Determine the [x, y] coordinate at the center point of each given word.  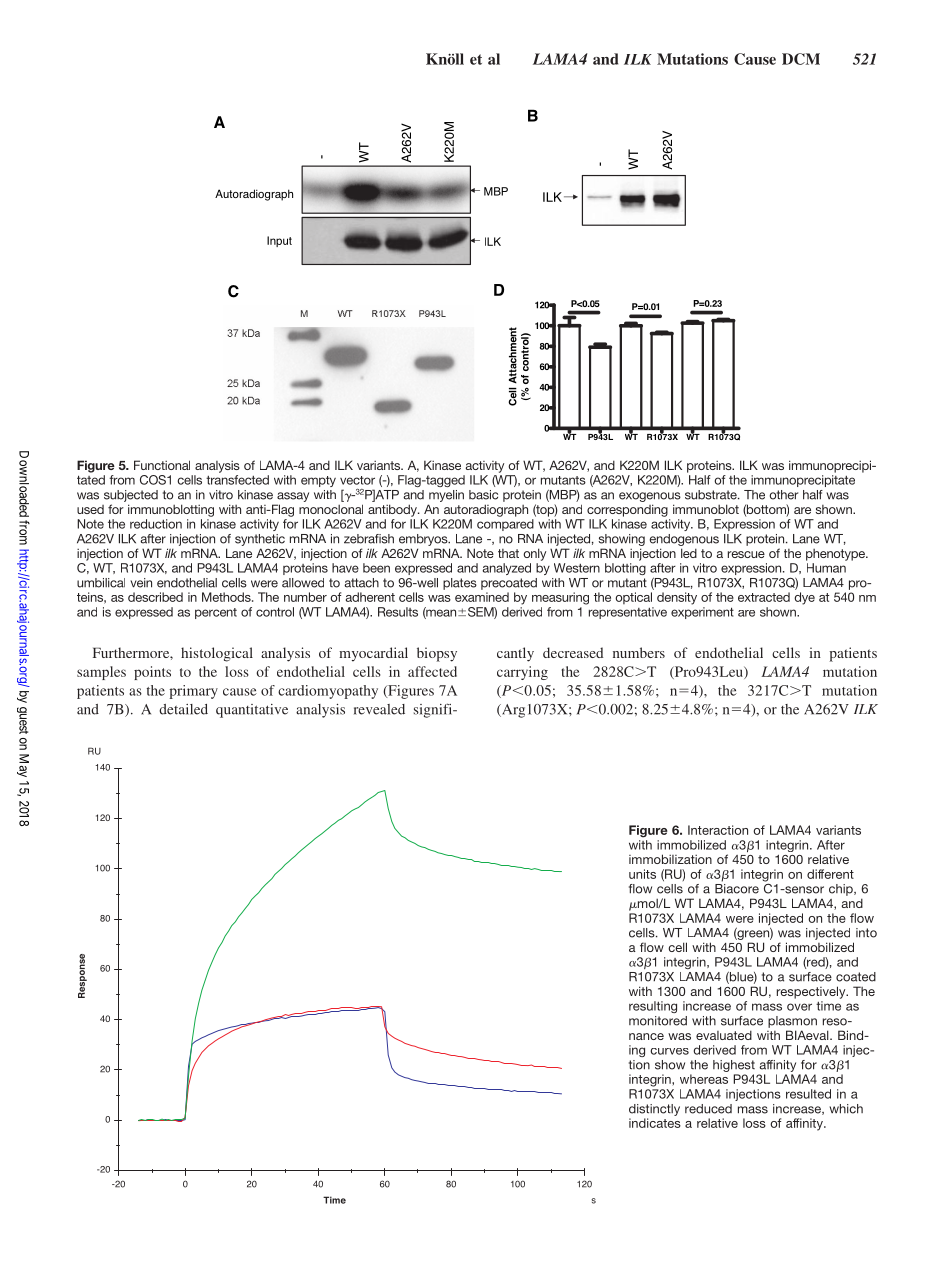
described [155, 597]
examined [482, 597]
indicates [655, 1123]
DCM [801, 59]
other [783, 495]
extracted [764, 597]
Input [279, 241]
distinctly [654, 1110]
